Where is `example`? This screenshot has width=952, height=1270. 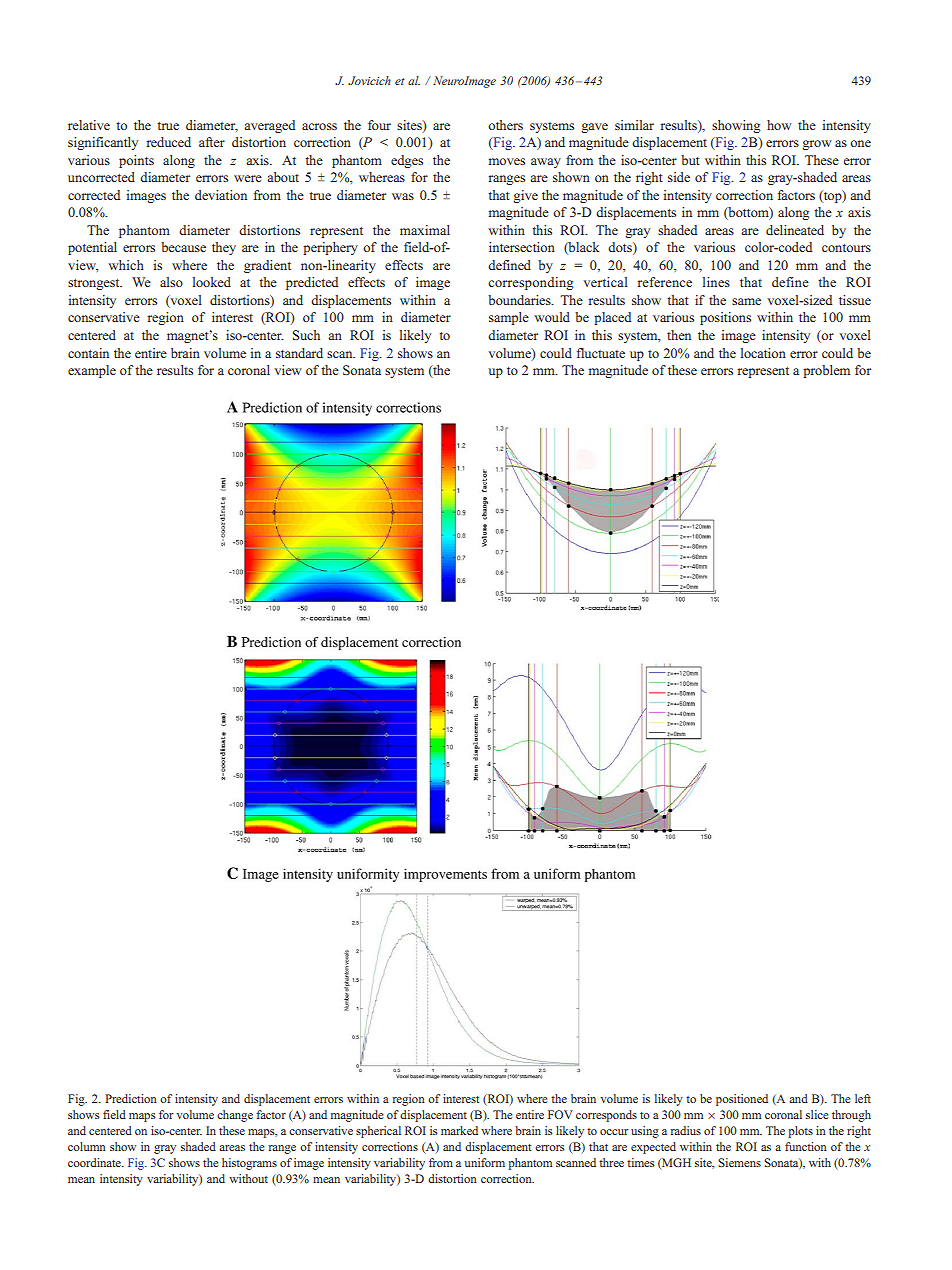
example is located at coordinates (92, 371).
